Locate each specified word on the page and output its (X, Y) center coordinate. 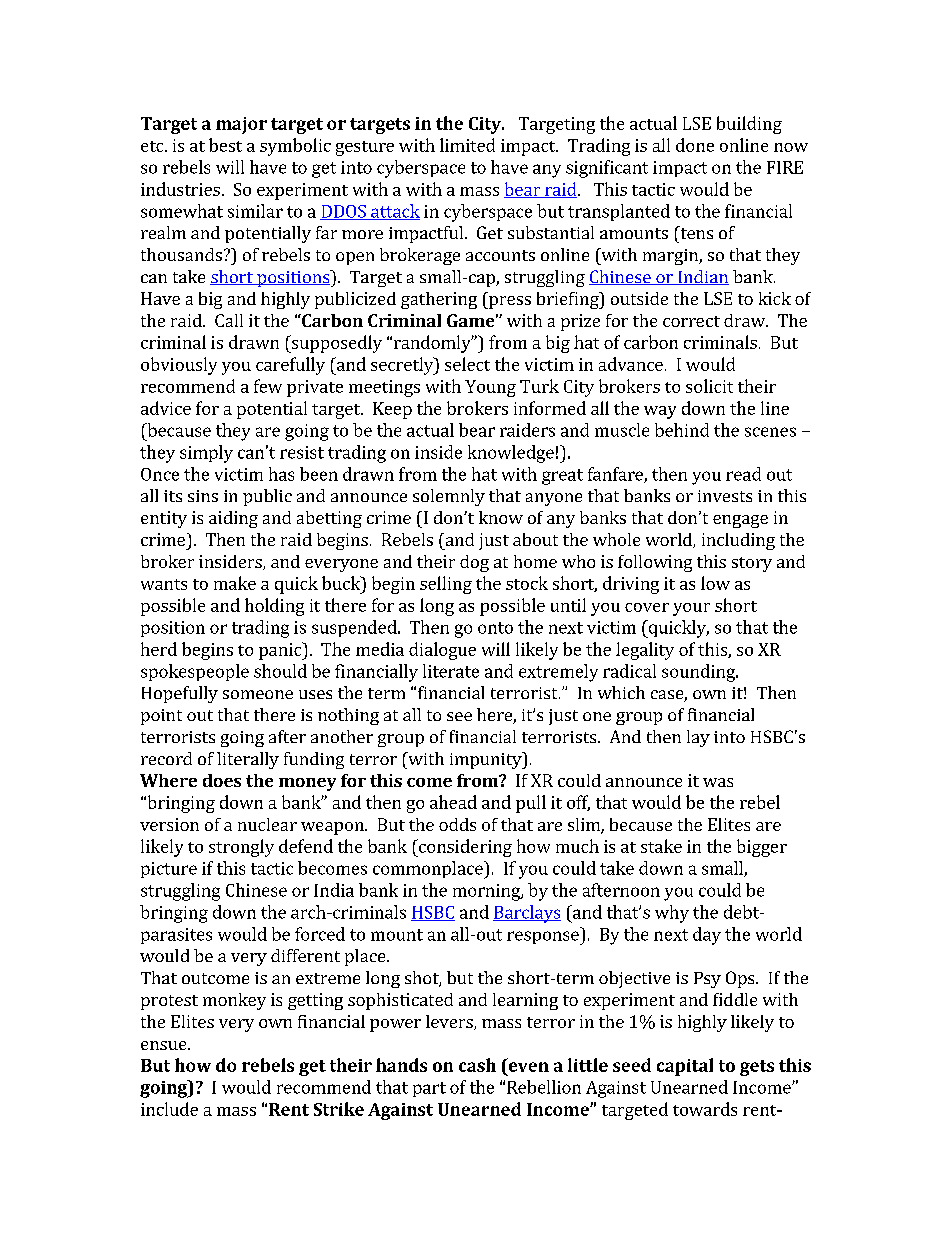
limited (467, 145)
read (743, 474)
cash (477, 1065)
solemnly (449, 497)
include (169, 1109)
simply (206, 454)
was (718, 782)
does (222, 780)
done (695, 145)
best (225, 145)
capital (685, 1067)
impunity (487, 760)
